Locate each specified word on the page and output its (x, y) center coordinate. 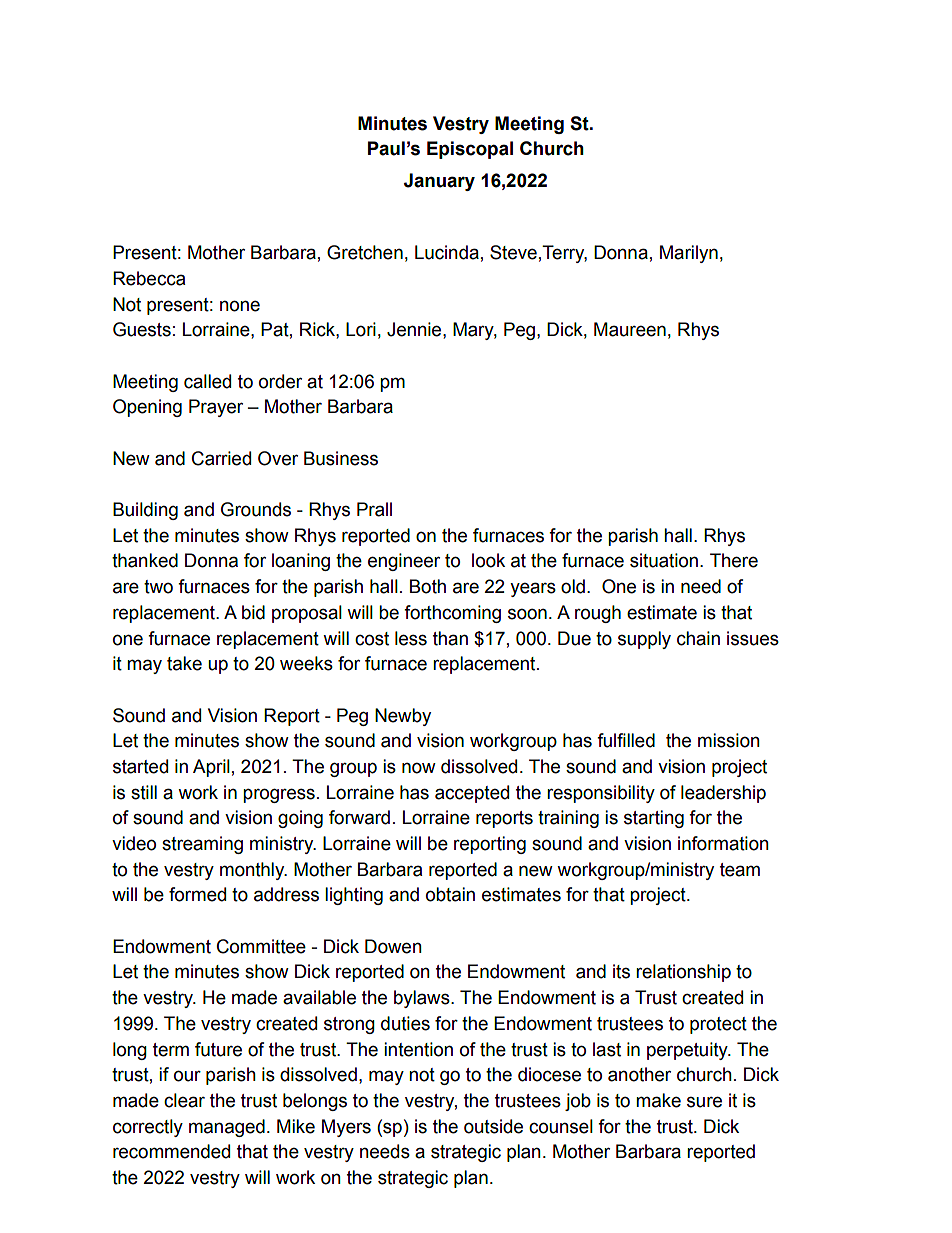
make (658, 1100)
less (411, 638)
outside (493, 1126)
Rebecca (149, 278)
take (184, 663)
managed (227, 1128)
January (439, 182)
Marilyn (689, 254)
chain (698, 638)
